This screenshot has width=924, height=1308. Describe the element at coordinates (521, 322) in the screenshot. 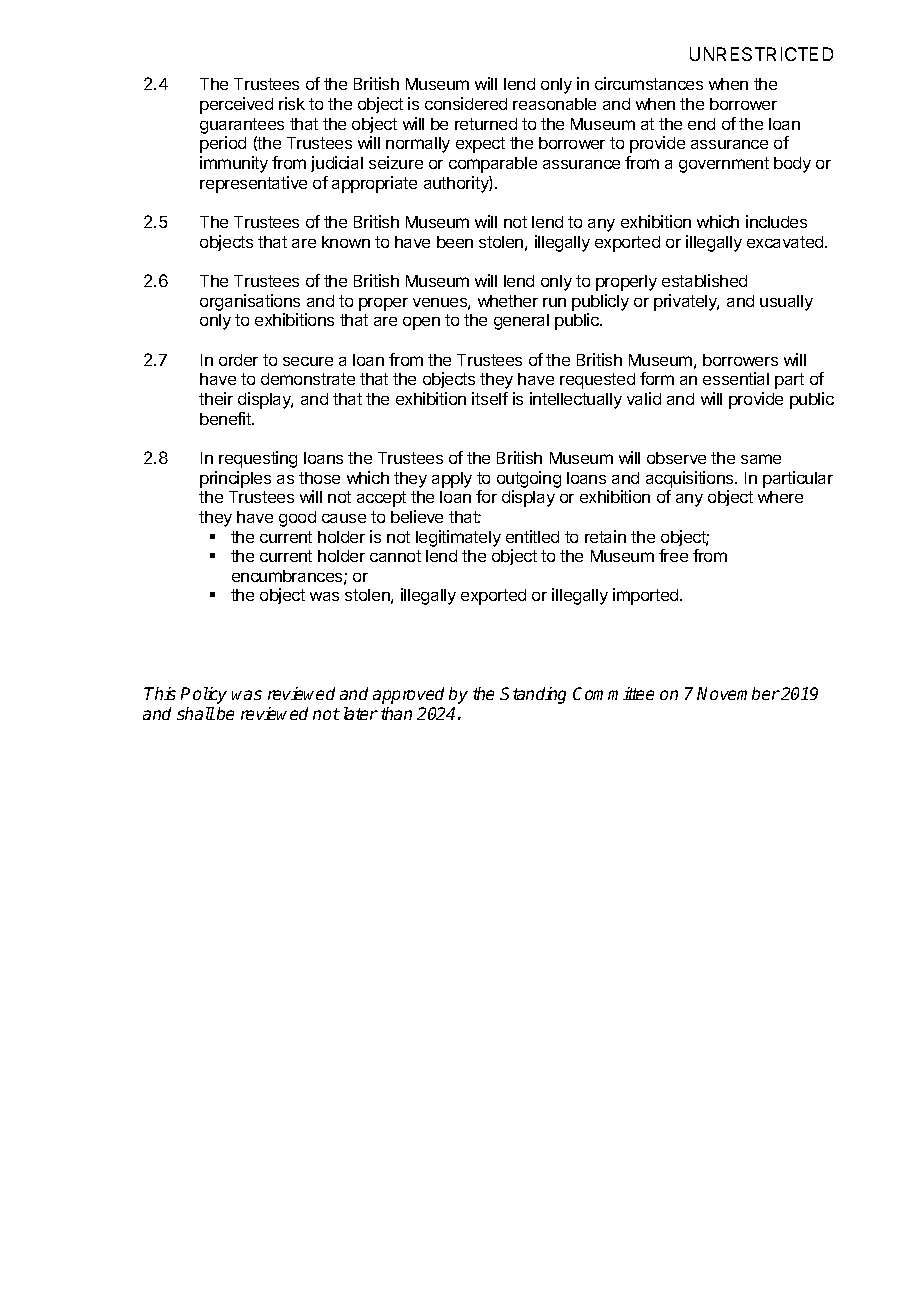

I see `general` at that location.
